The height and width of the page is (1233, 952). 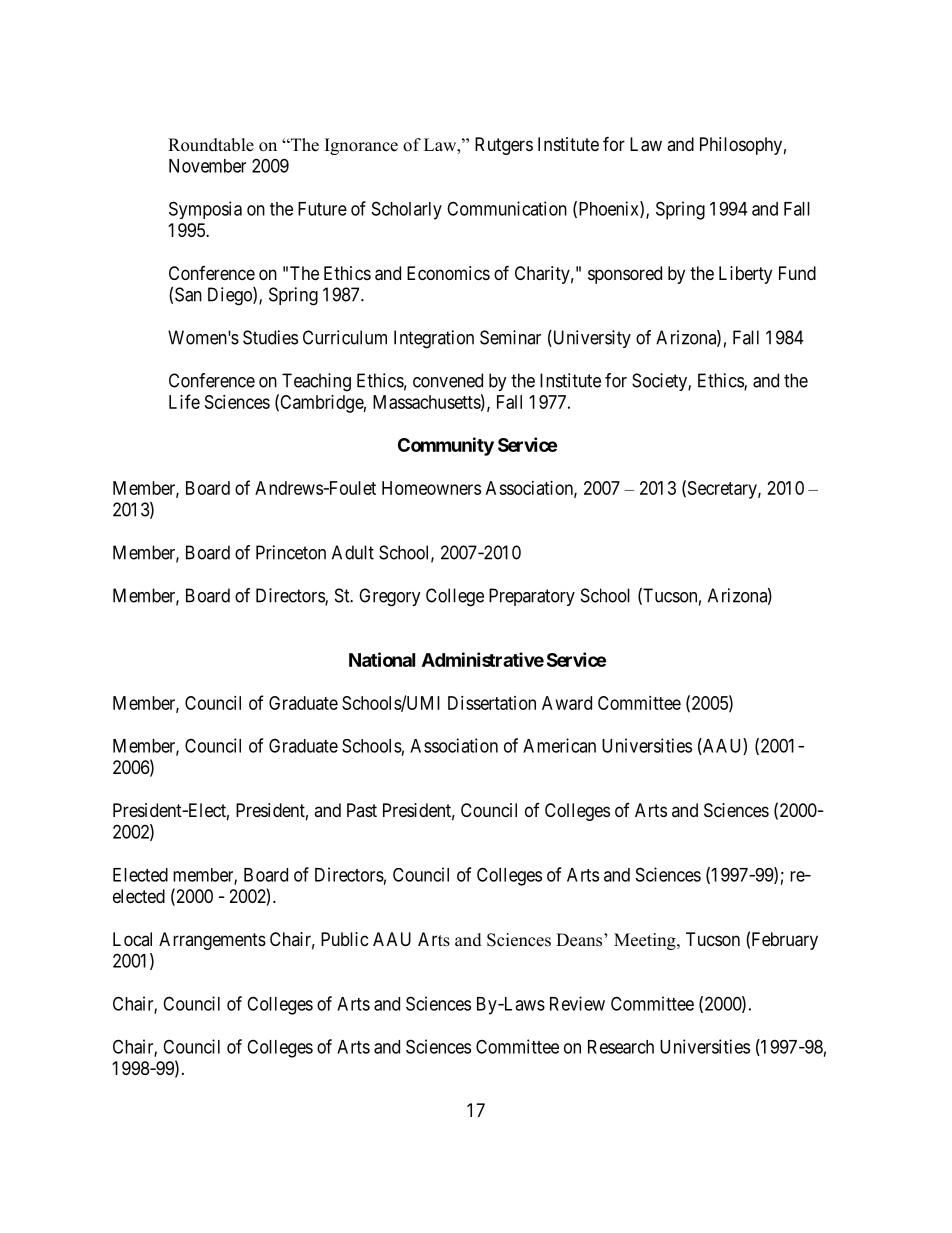 What do you see at coordinates (504, 146) in the page?
I see `Rutgers` at bounding box center [504, 146].
